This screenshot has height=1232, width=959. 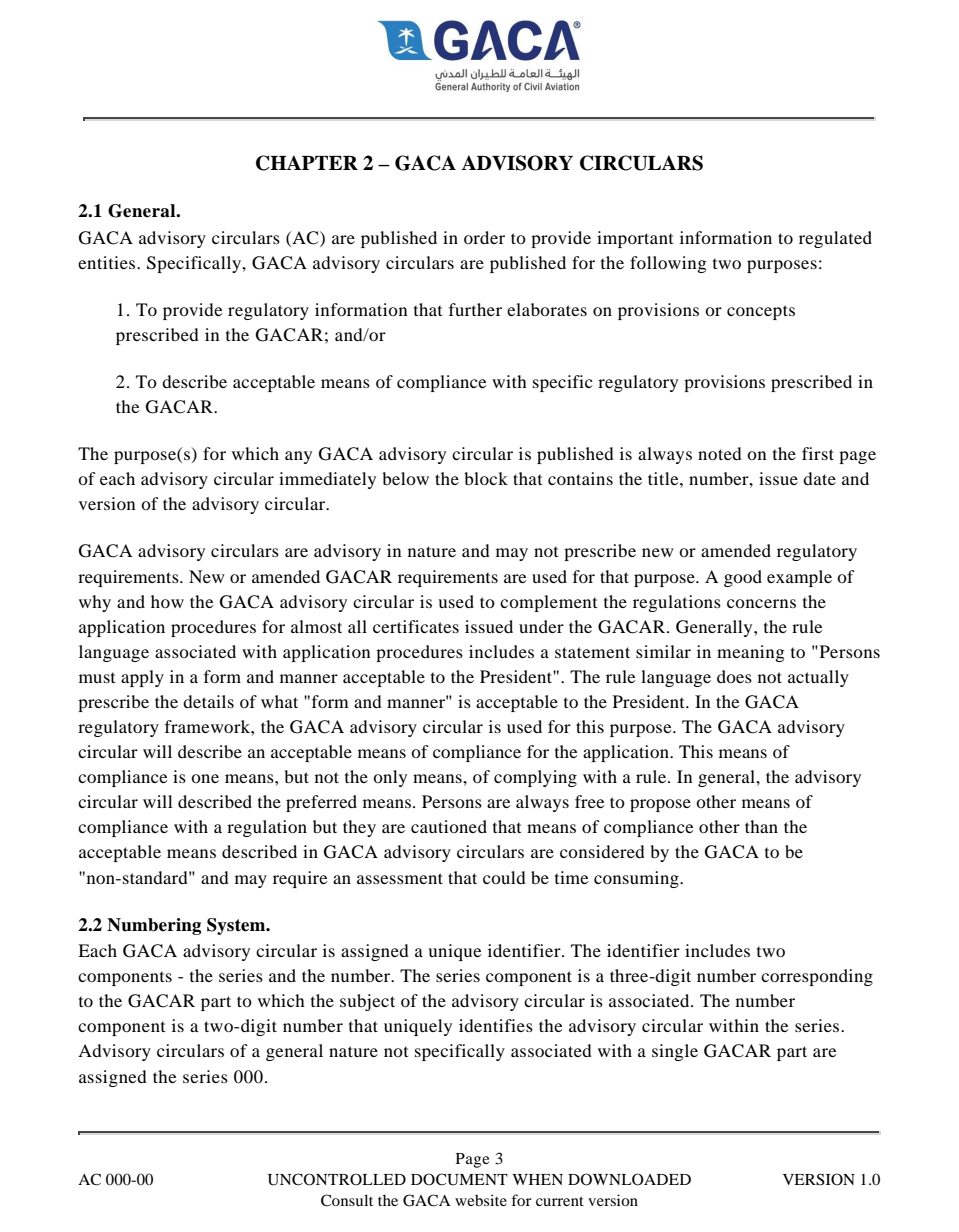 What do you see at coordinates (449, 826) in the screenshot?
I see `cautioned` at bounding box center [449, 826].
